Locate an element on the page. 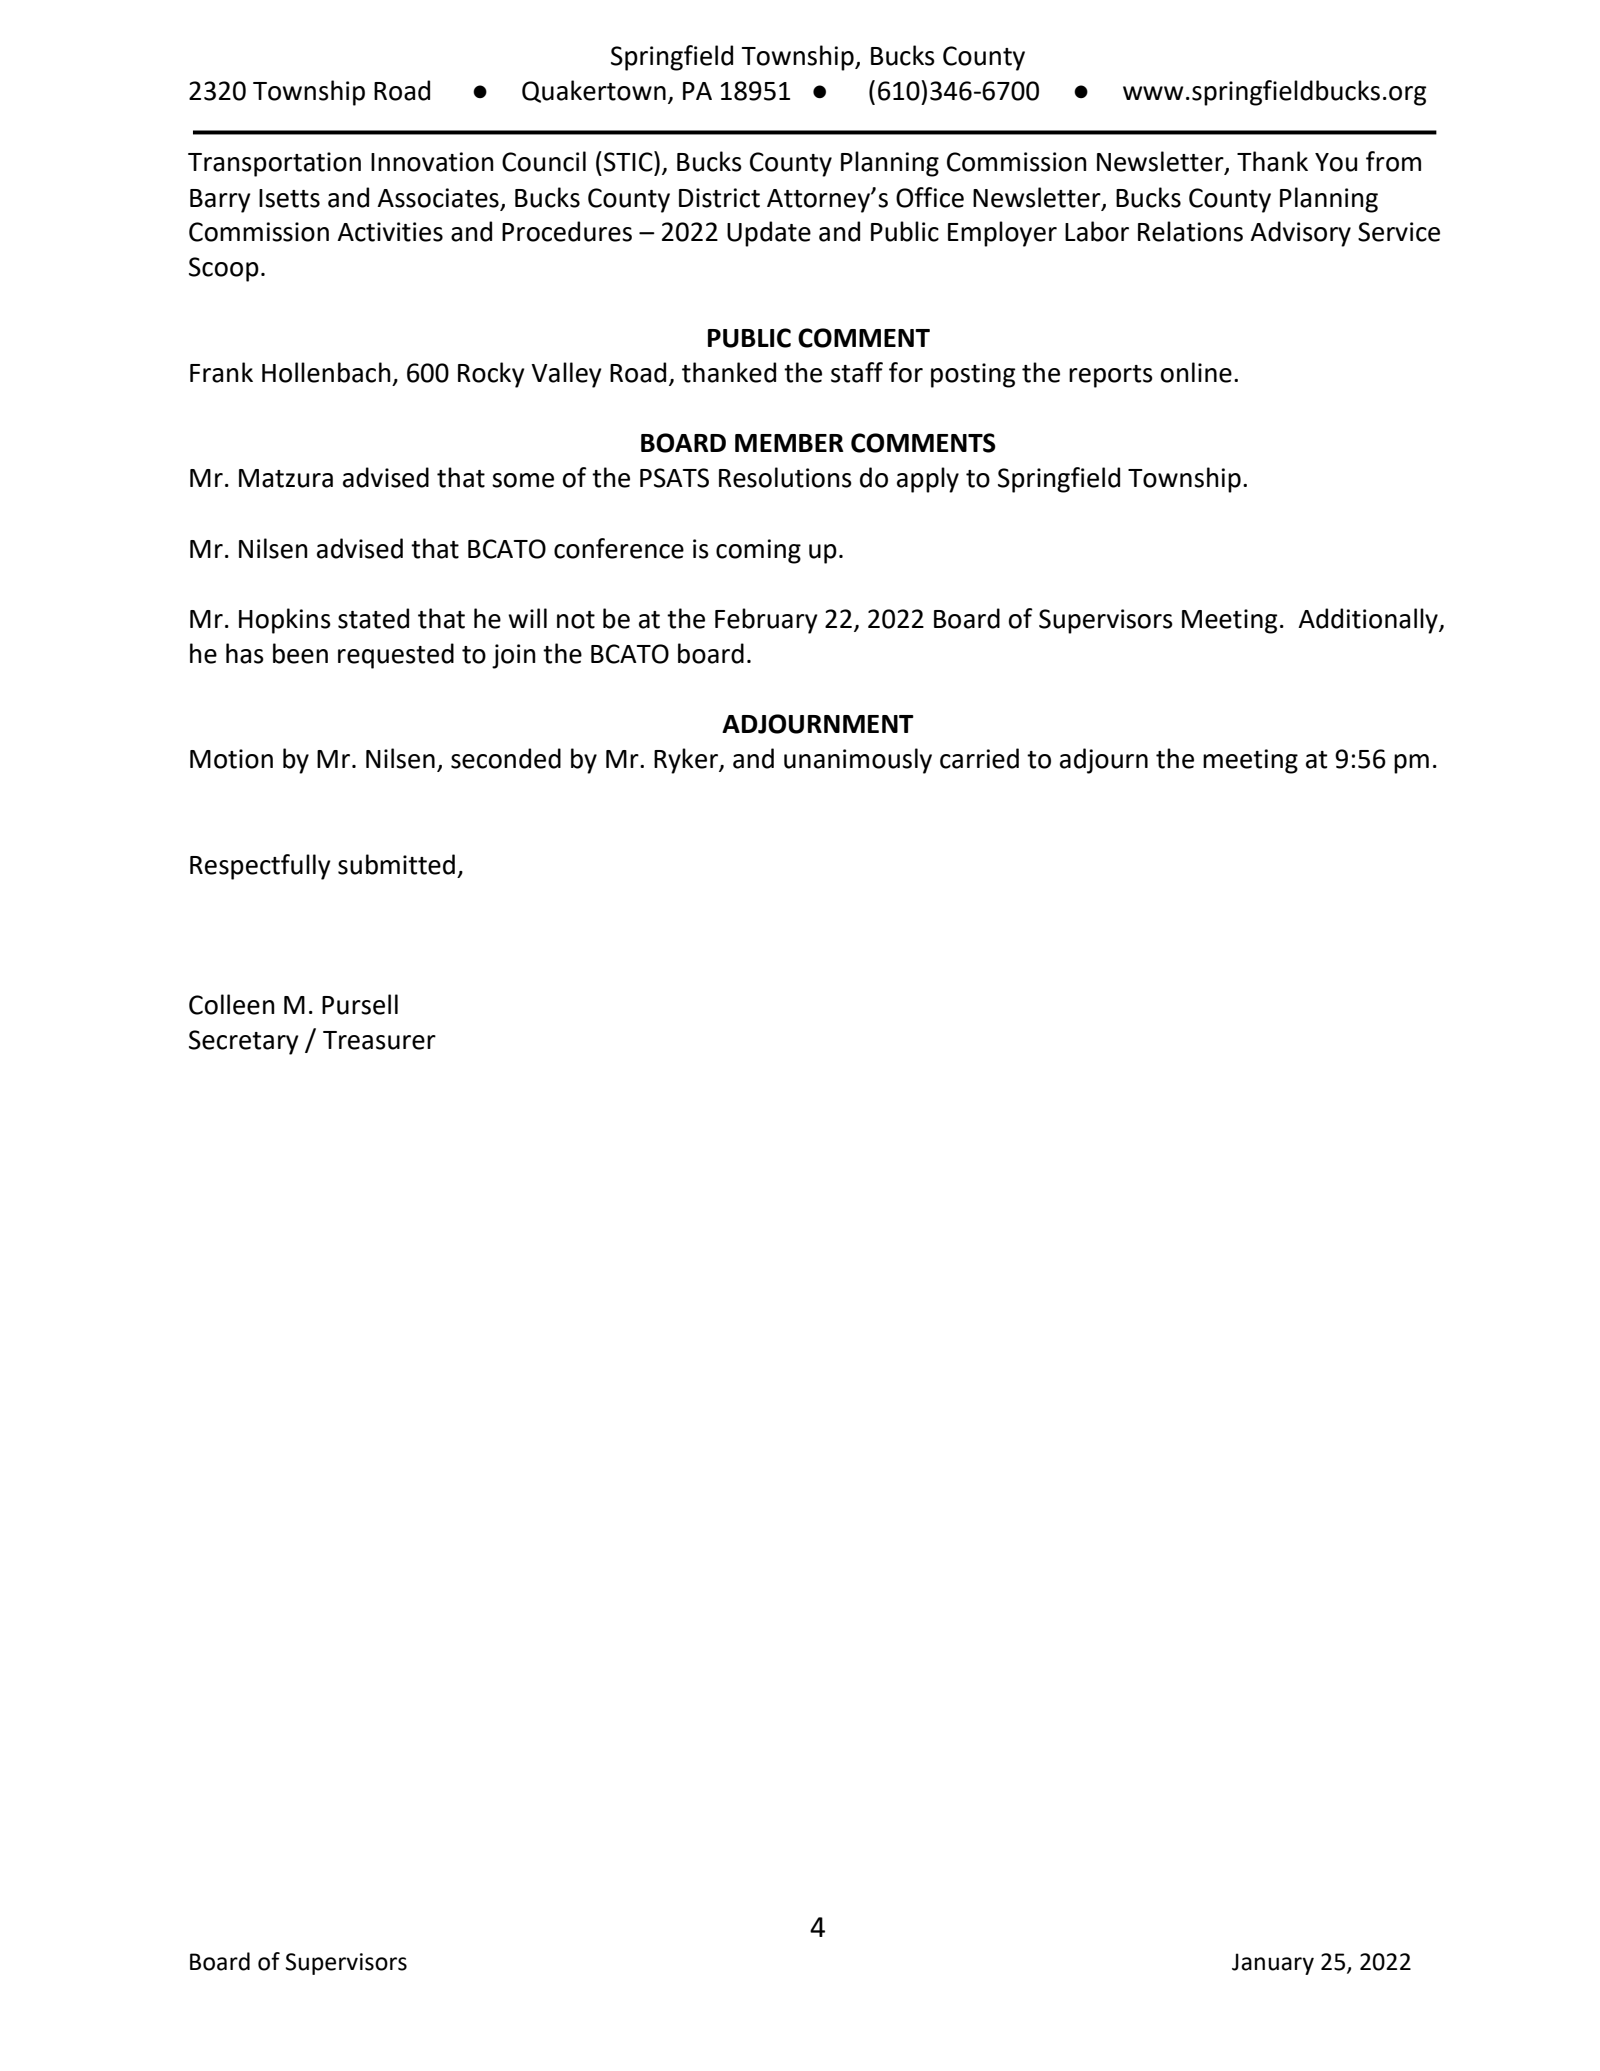 This document has height=2071, width=1600. January is located at coordinates (1273, 1964).
